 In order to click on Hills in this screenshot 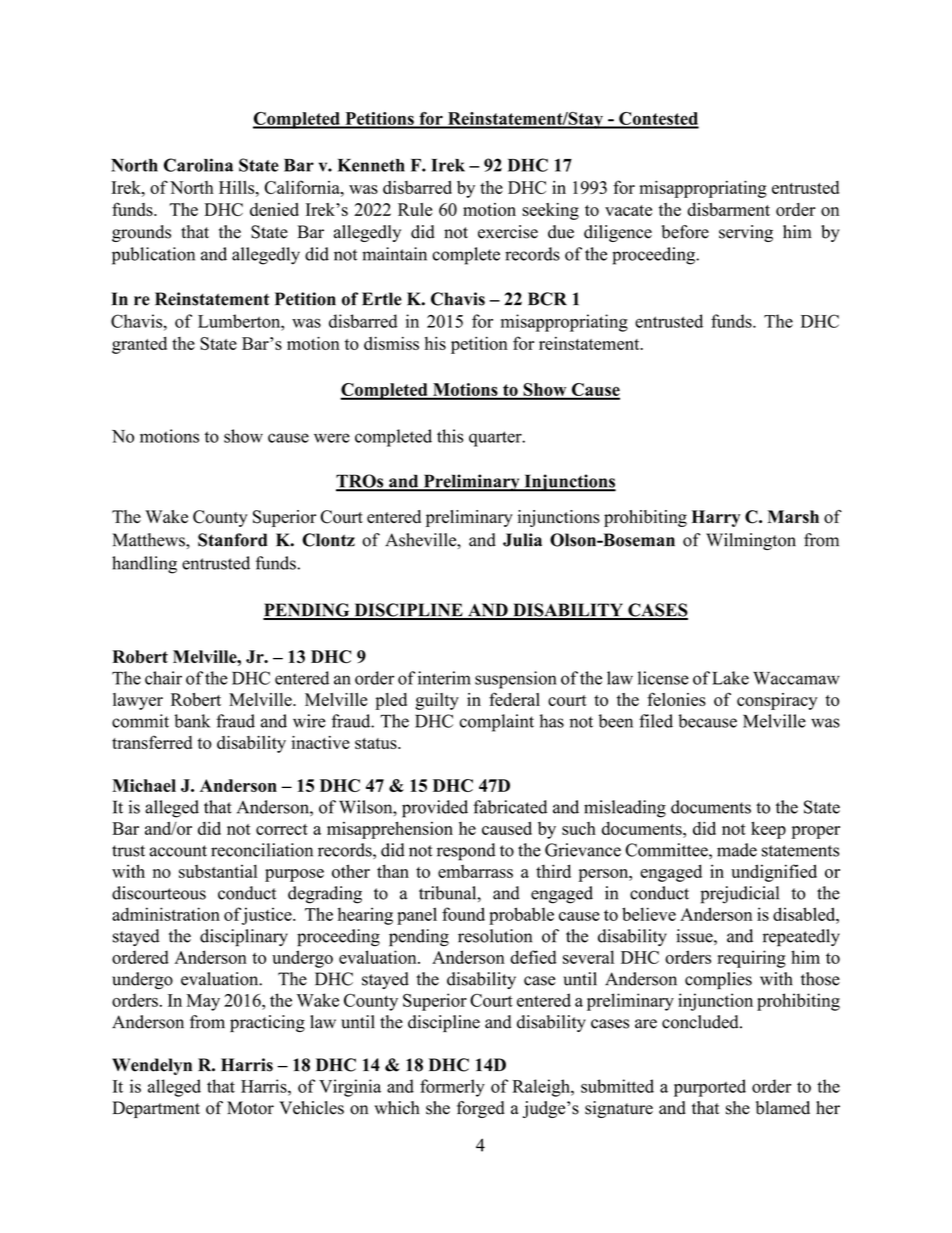, I will do `click(238, 187)`.
